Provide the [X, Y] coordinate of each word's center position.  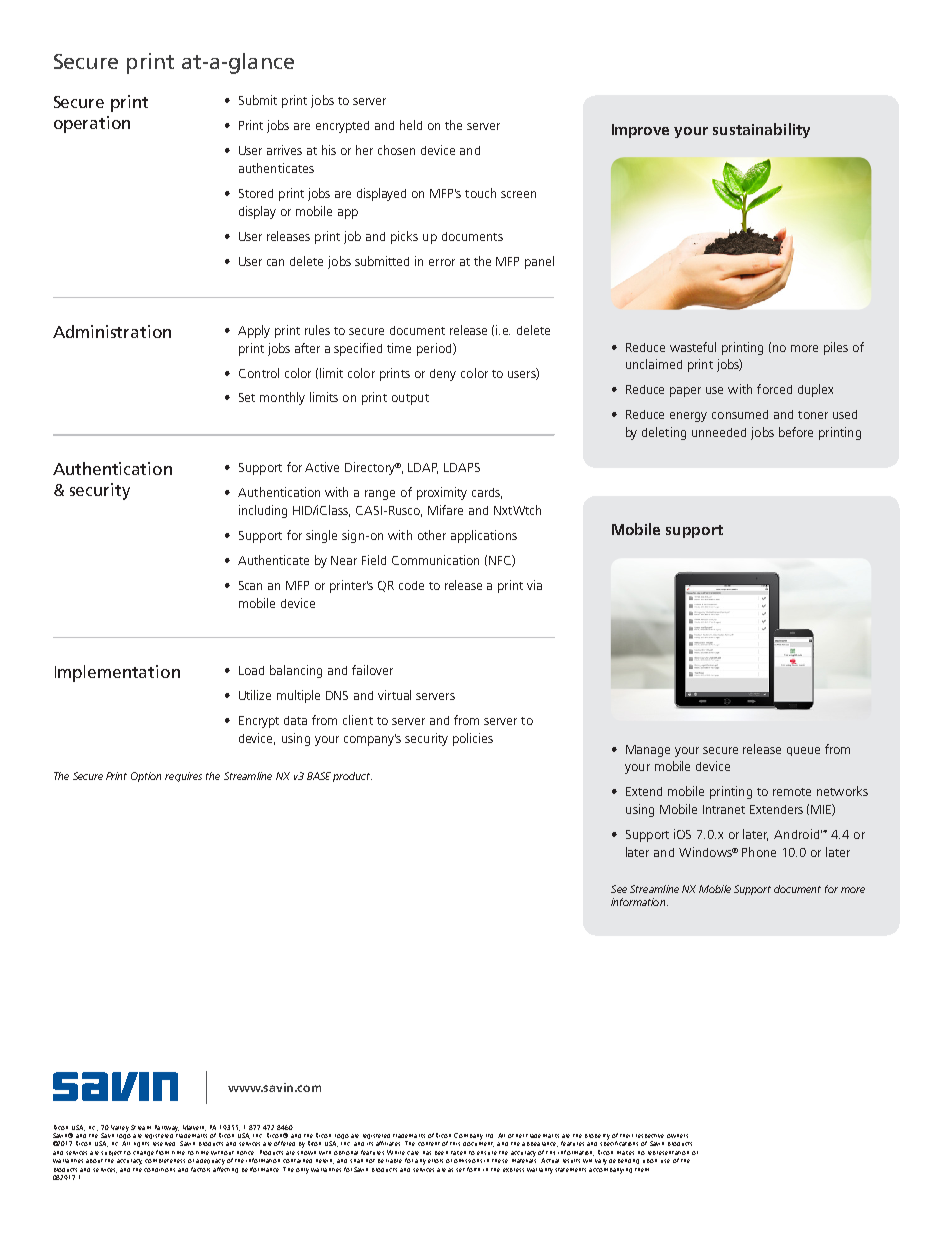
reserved [164, 1144]
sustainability [761, 130]
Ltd [489, 1136]
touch [480, 193]
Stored [256, 193]
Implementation [117, 673]
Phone [759, 852]
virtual [394, 695]
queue [803, 751]
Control [259, 373]
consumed [740, 414]
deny [443, 375]
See [619, 889]
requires [183, 777]
